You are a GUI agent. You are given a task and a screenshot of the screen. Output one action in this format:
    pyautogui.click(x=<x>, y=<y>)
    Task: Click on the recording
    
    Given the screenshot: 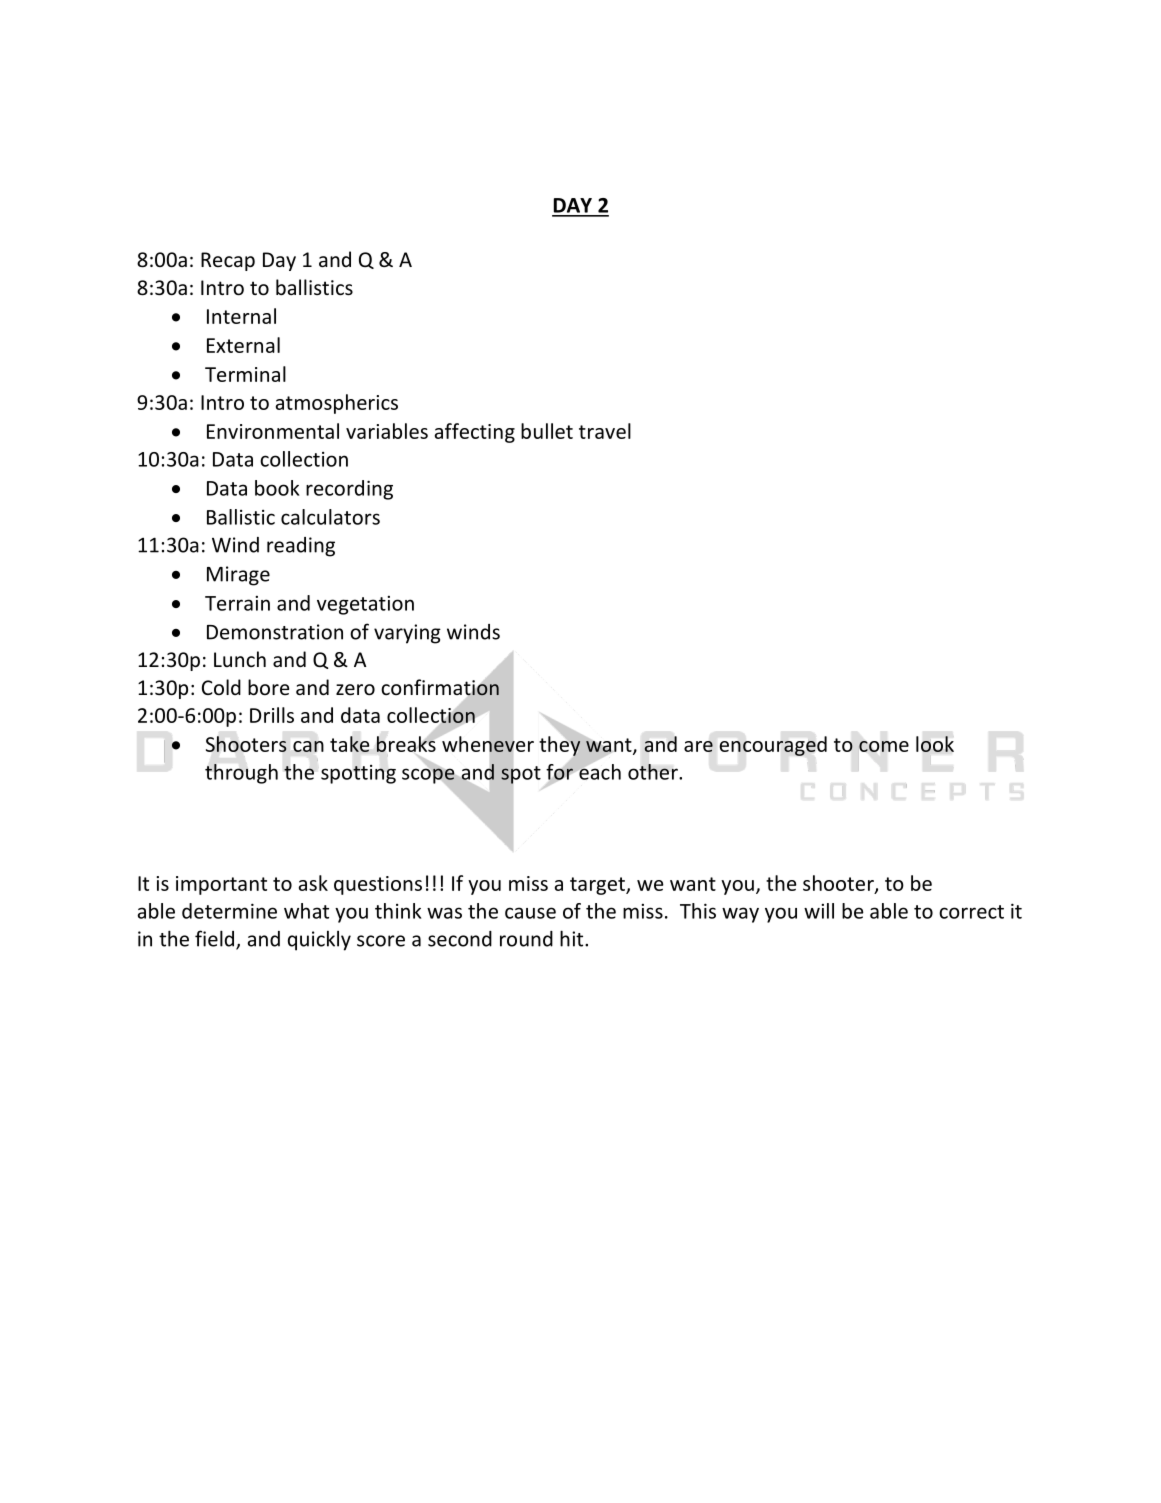 What is the action you would take?
    pyautogui.click(x=349, y=490)
